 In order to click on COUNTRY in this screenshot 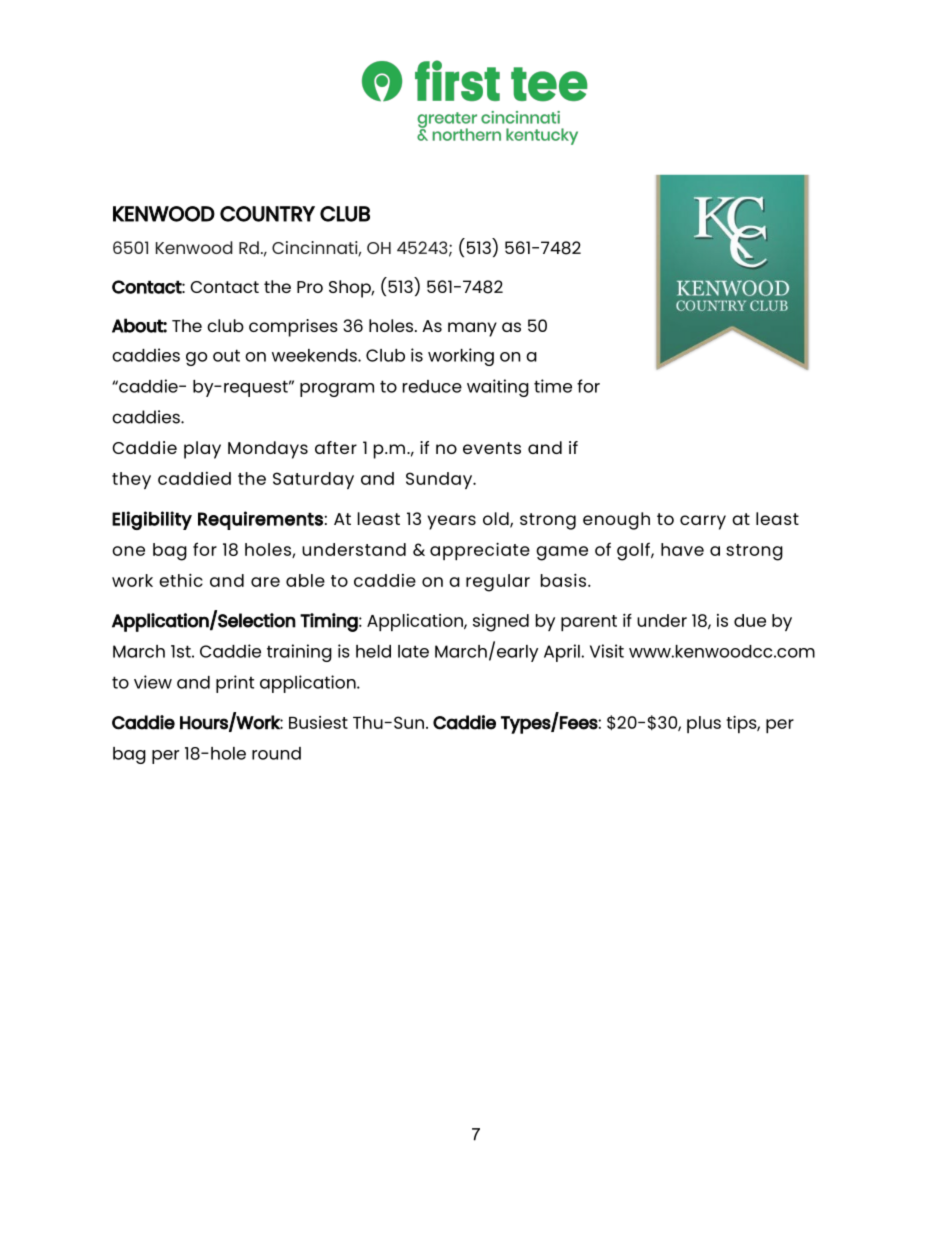, I will do `click(267, 214)`.
